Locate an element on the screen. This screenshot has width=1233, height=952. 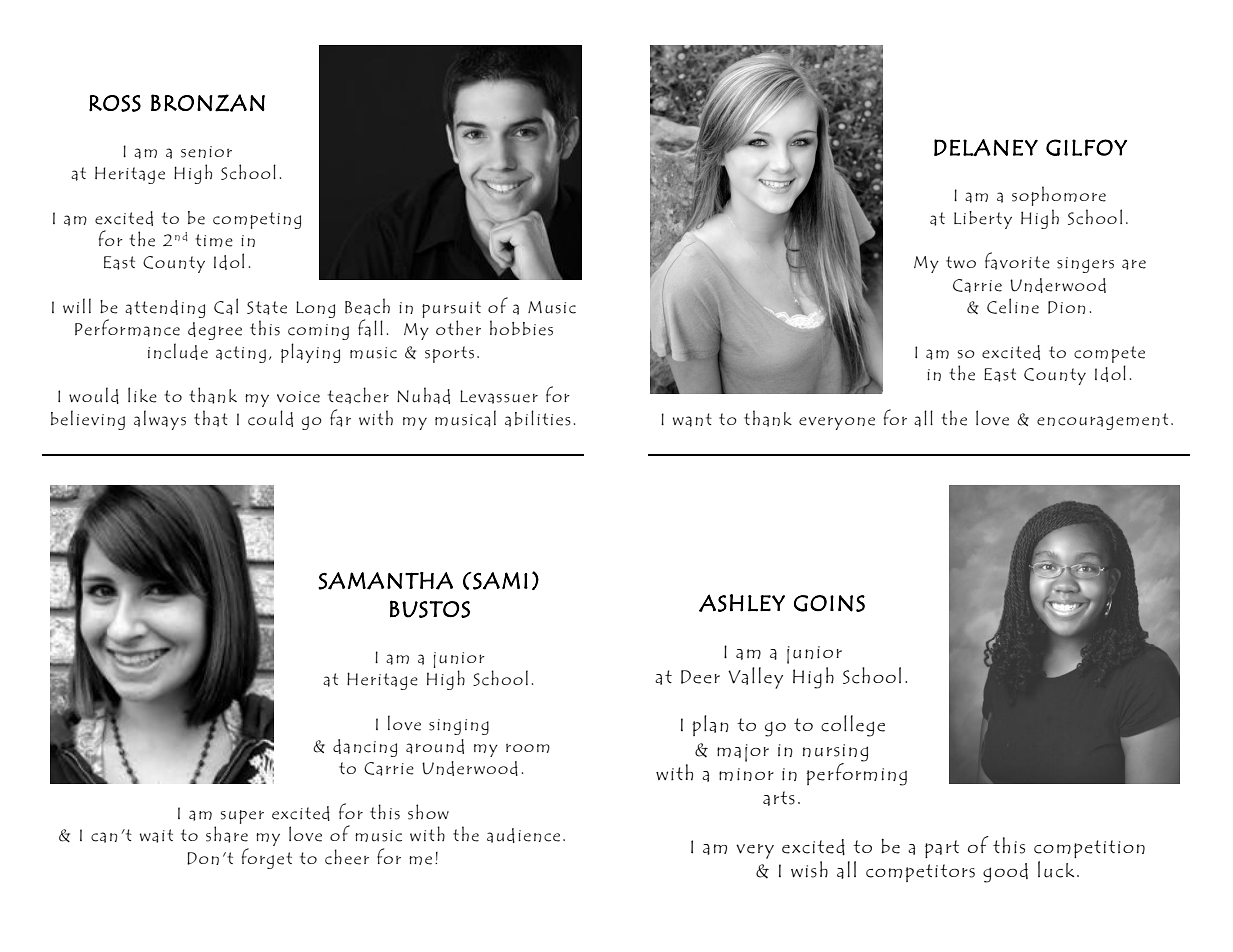
attending is located at coordinates (165, 309).
